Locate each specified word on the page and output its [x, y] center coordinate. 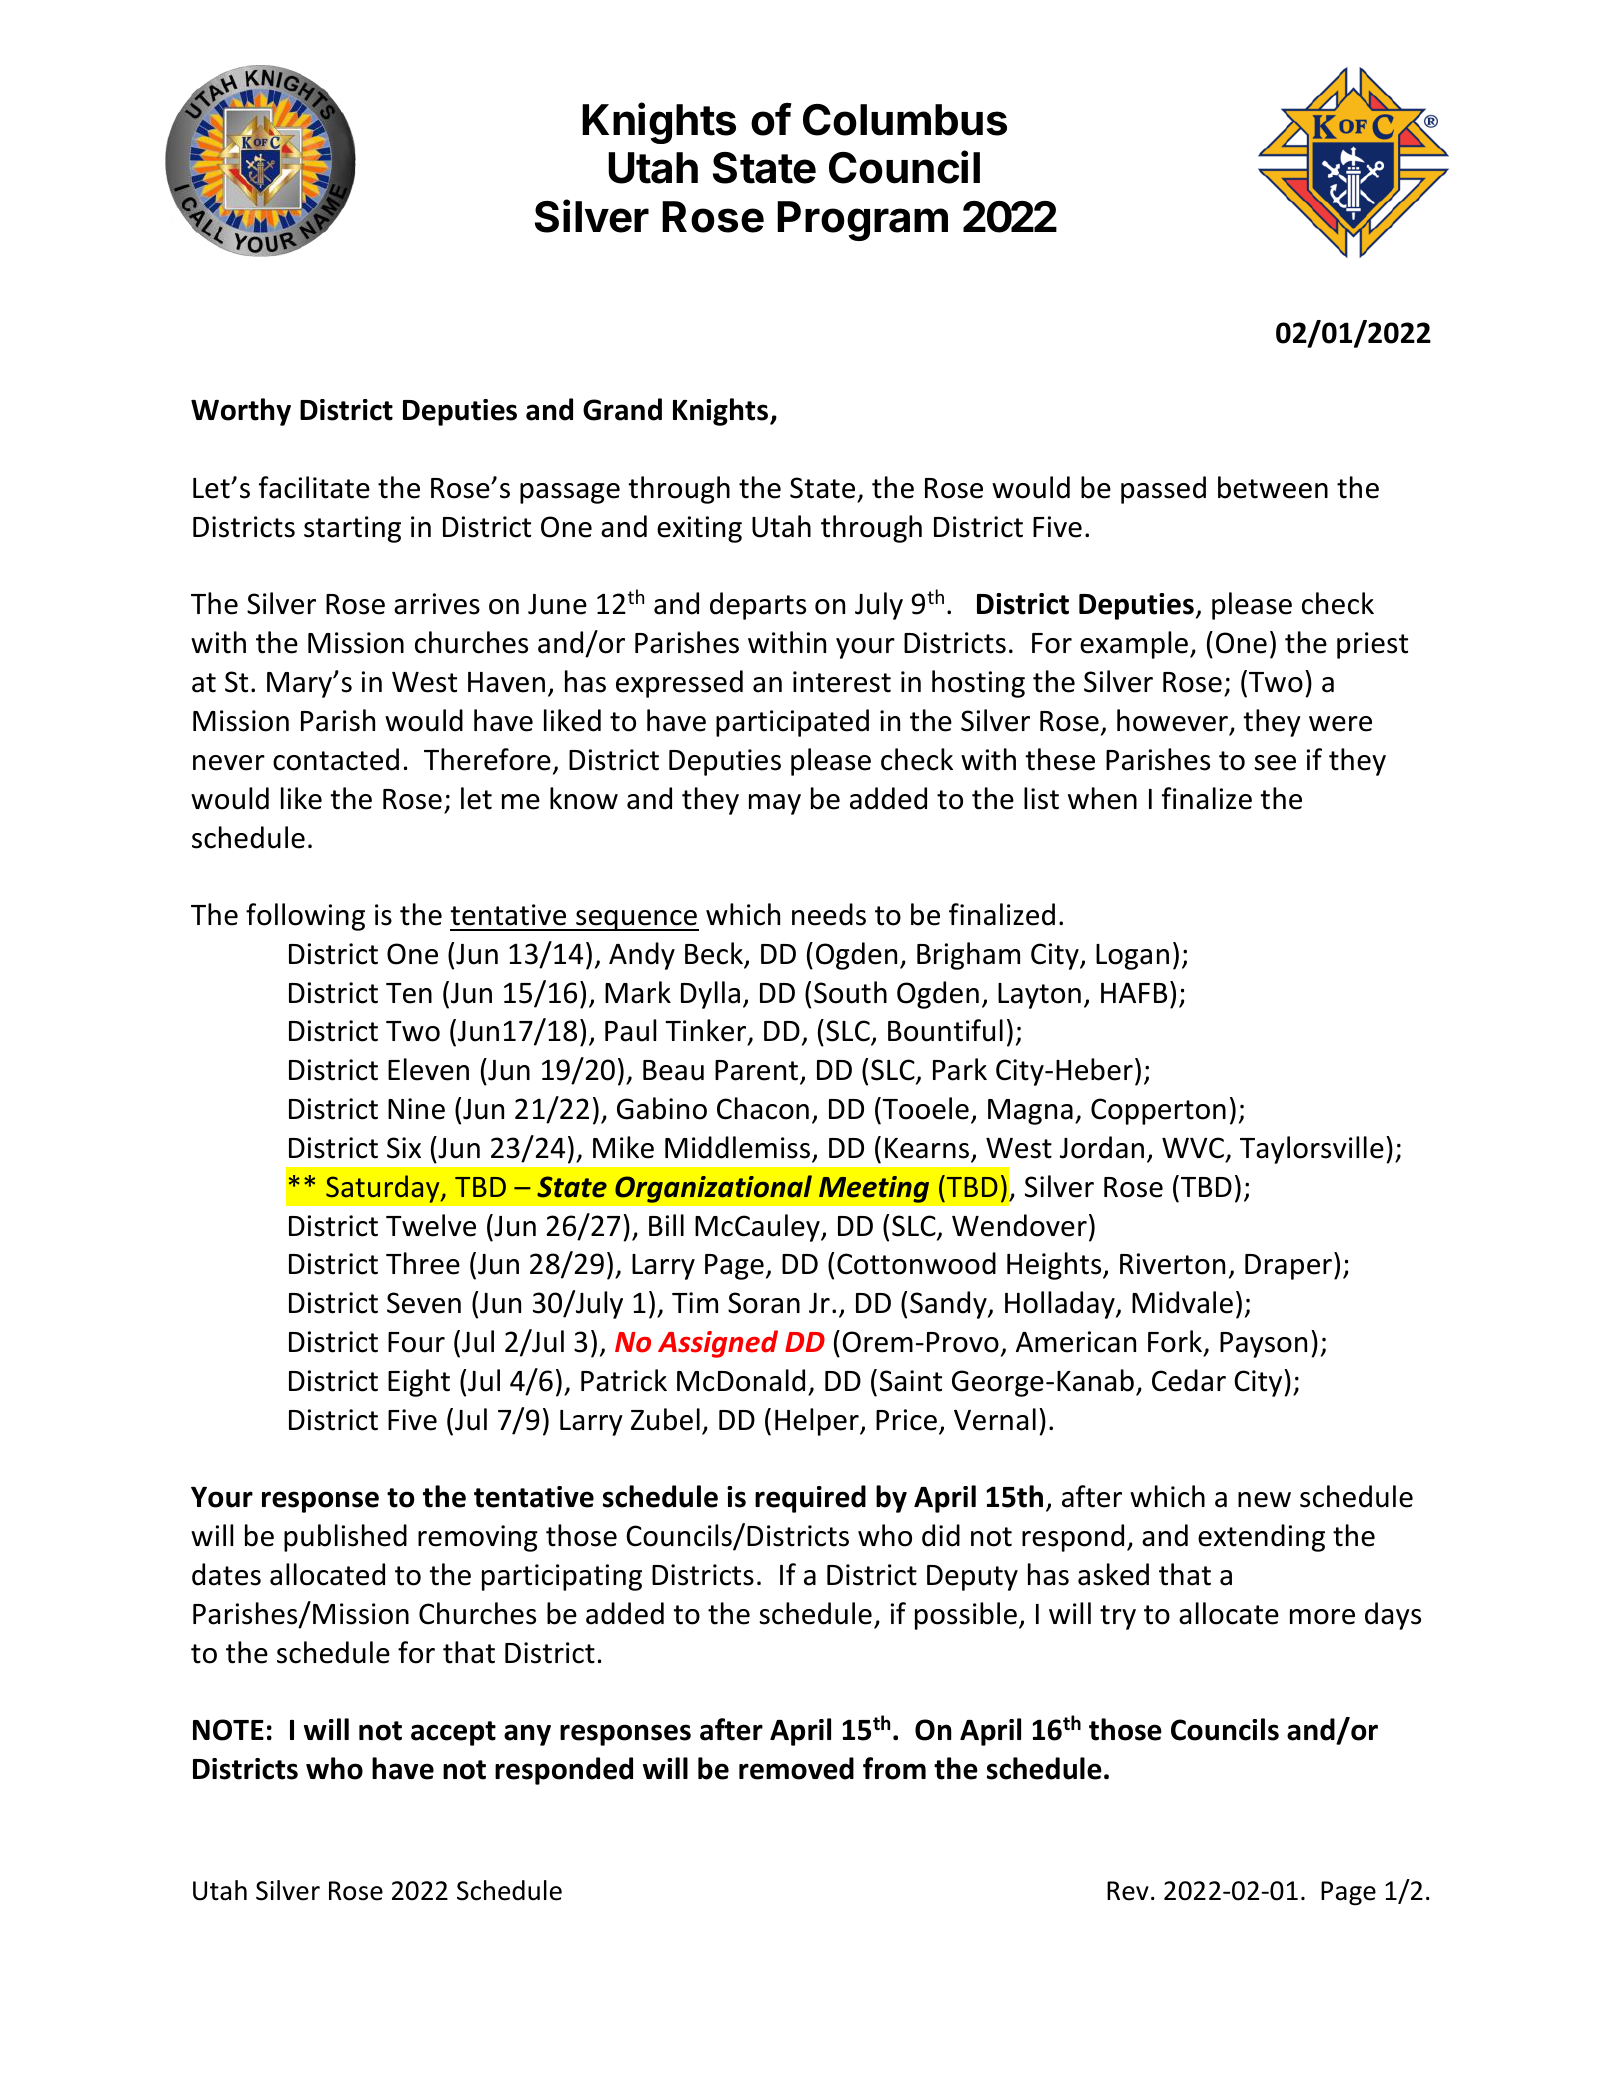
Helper [818, 1422]
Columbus [905, 120]
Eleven [428, 1069]
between [1273, 487]
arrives [437, 604]
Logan [1132, 957]
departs [758, 606]
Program [862, 221]
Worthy [241, 412]
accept [453, 1733]
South [850, 992]
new [1264, 1500]
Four [416, 1342]
